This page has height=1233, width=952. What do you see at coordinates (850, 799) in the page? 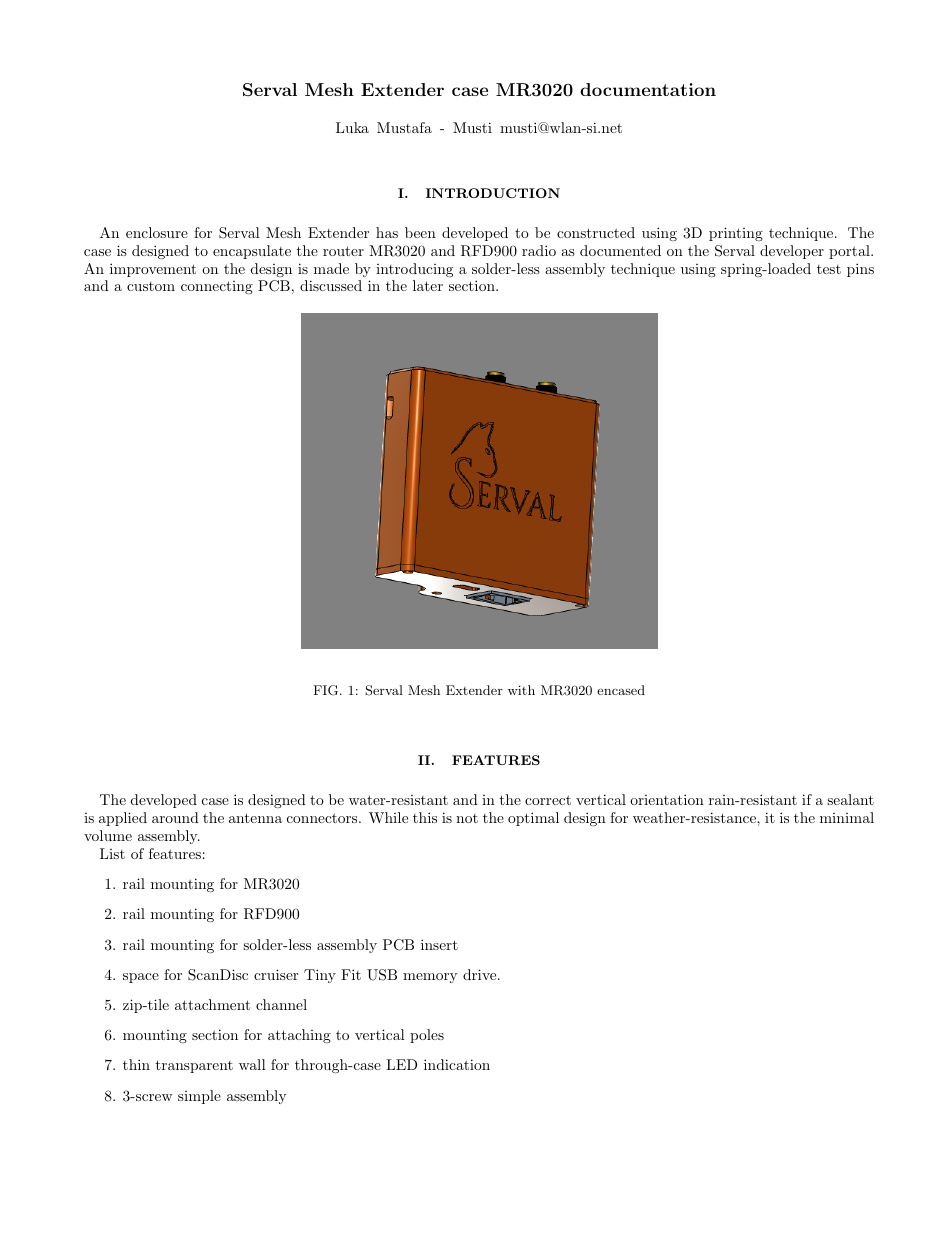
I see `sealant` at bounding box center [850, 799].
